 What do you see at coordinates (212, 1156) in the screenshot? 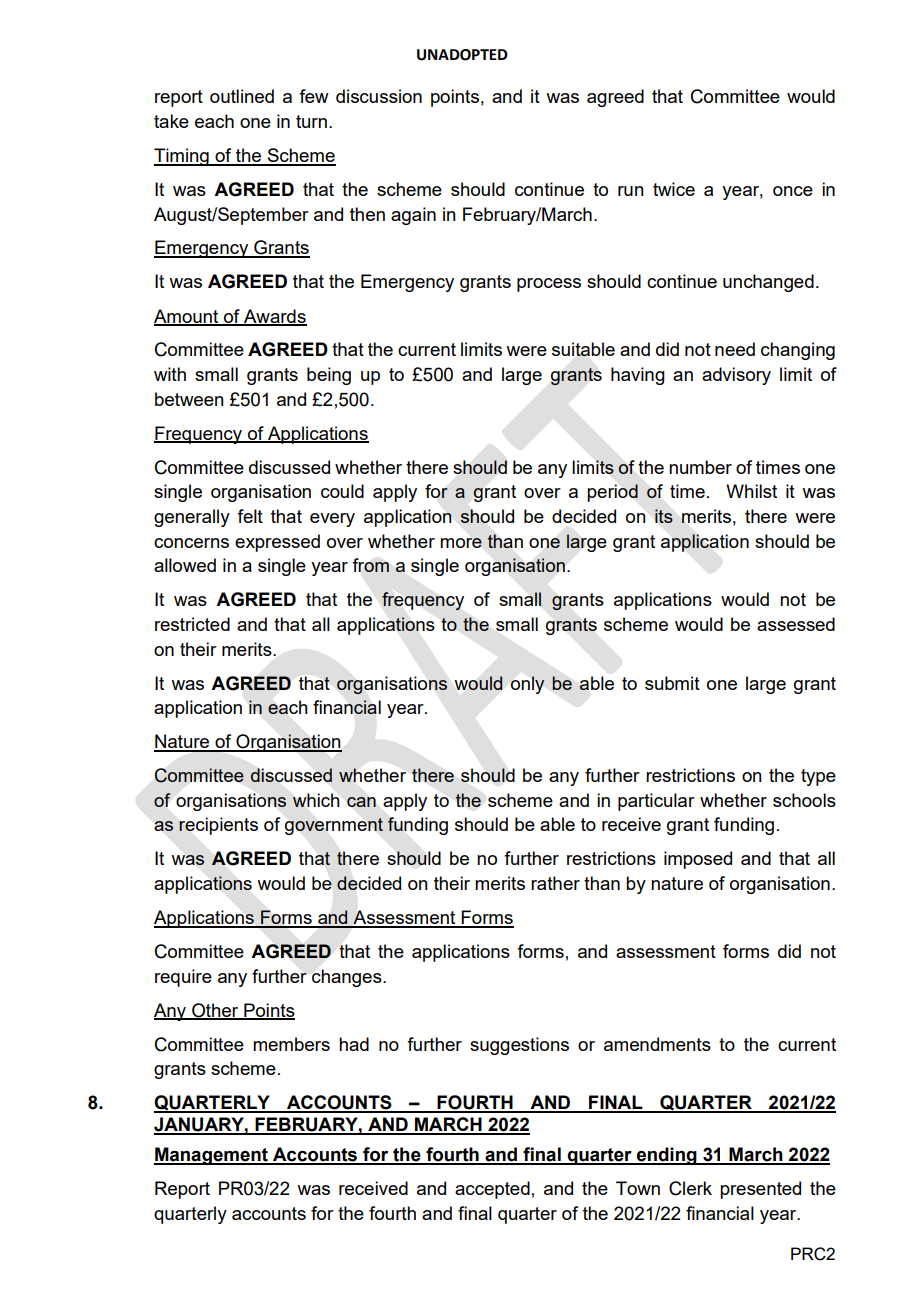
I see `Management` at bounding box center [212, 1156].
